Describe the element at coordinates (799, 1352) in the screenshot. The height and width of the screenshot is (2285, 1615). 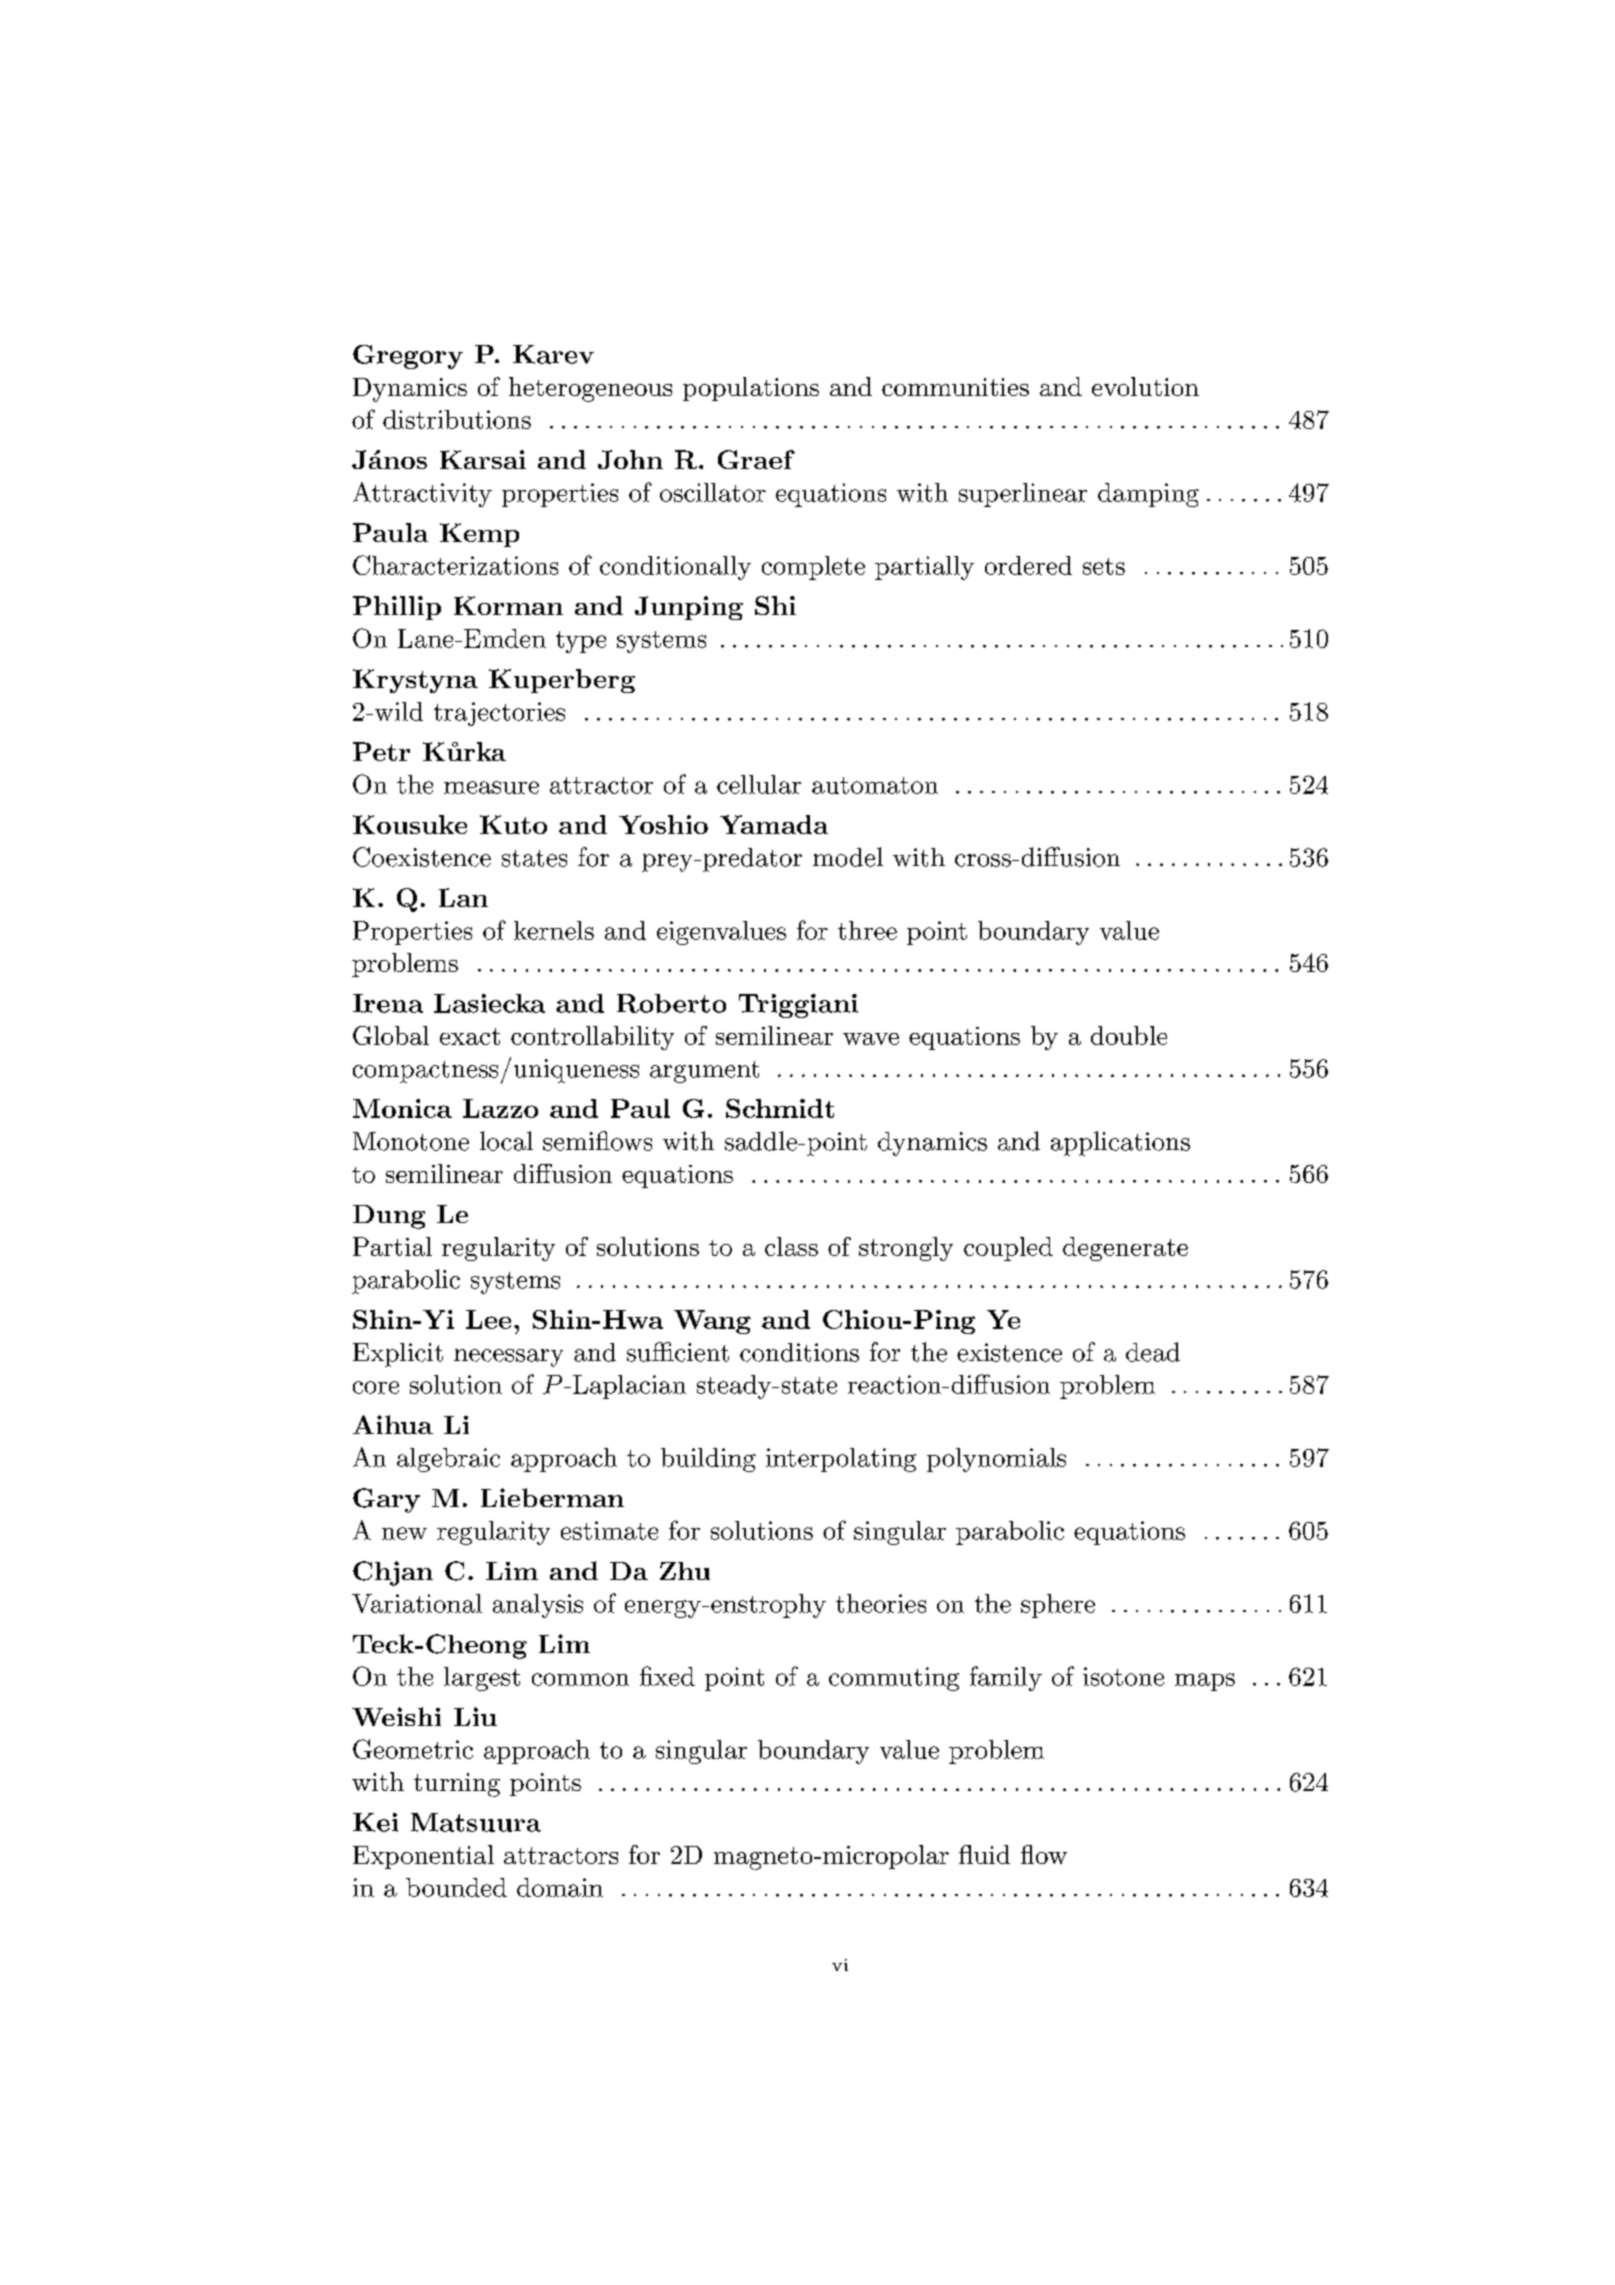
I see `conditions` at that location.
